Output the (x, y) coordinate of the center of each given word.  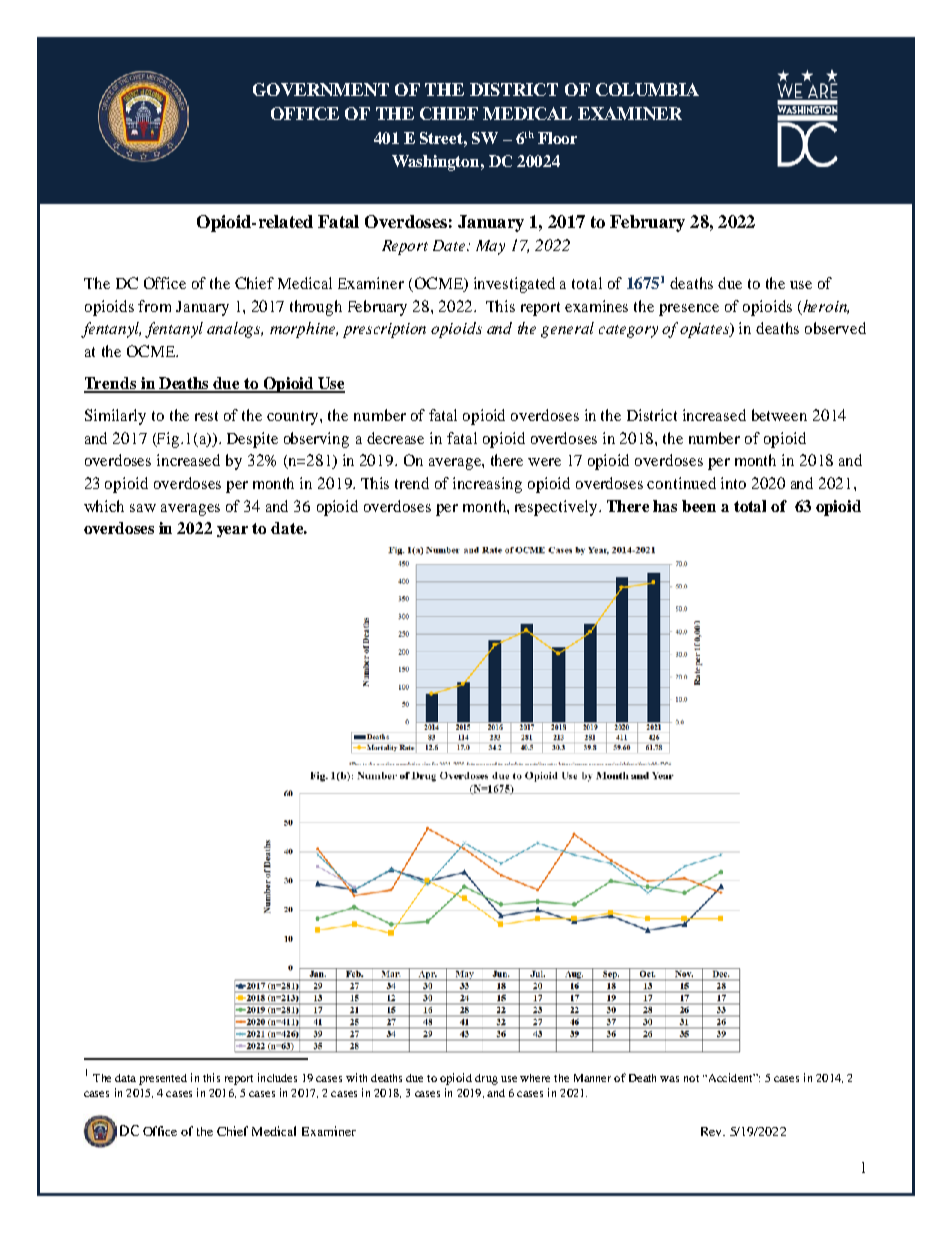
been (699, 506)
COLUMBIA (647, 89)
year (232, 531)
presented (163, 1079)
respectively (557, 508)
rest (206, 416)
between (779, 415)
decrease (395, 438)
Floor (557, 138)
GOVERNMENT (321, 89)
